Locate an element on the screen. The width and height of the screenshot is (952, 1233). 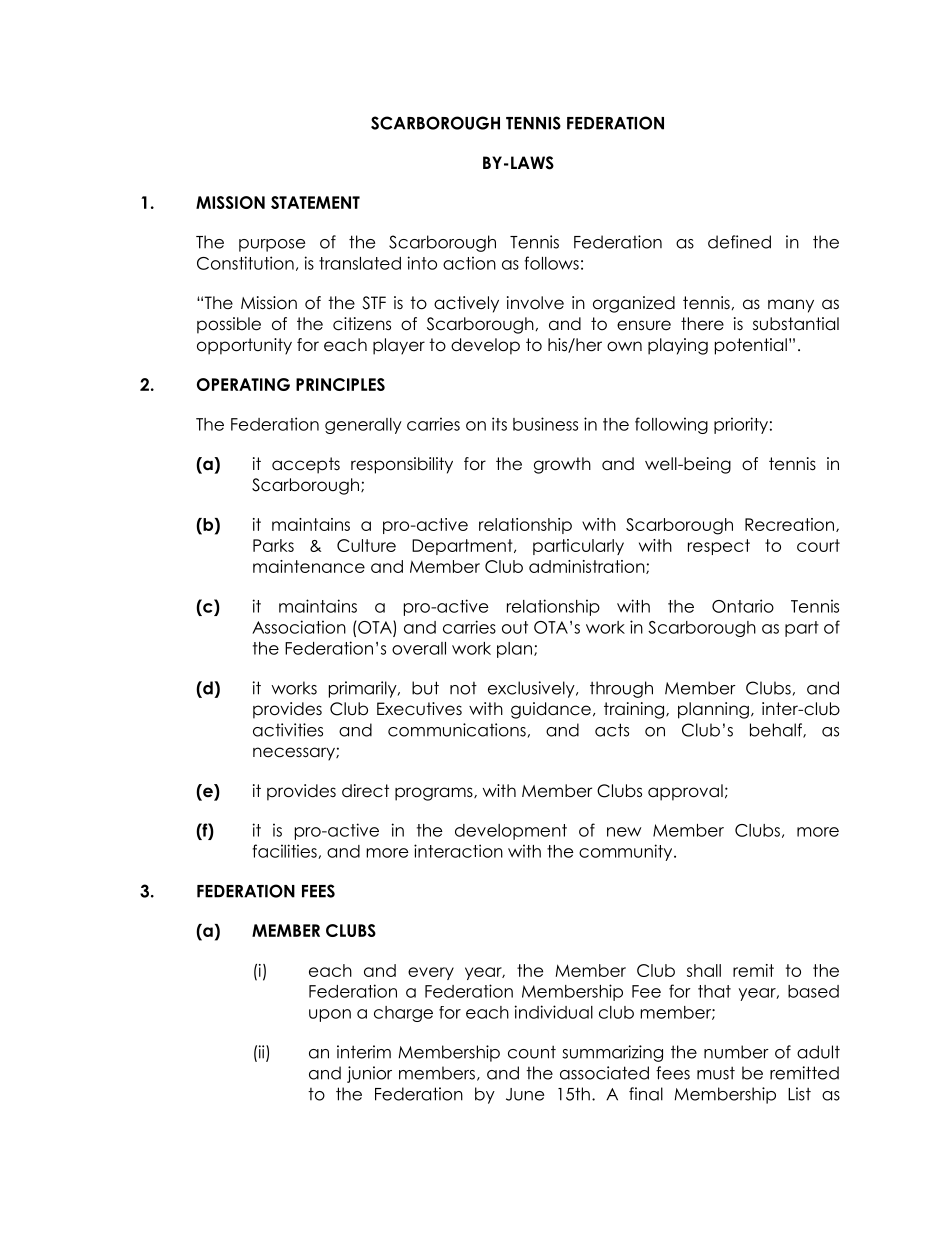
out is located at coordinates (515, 627).
